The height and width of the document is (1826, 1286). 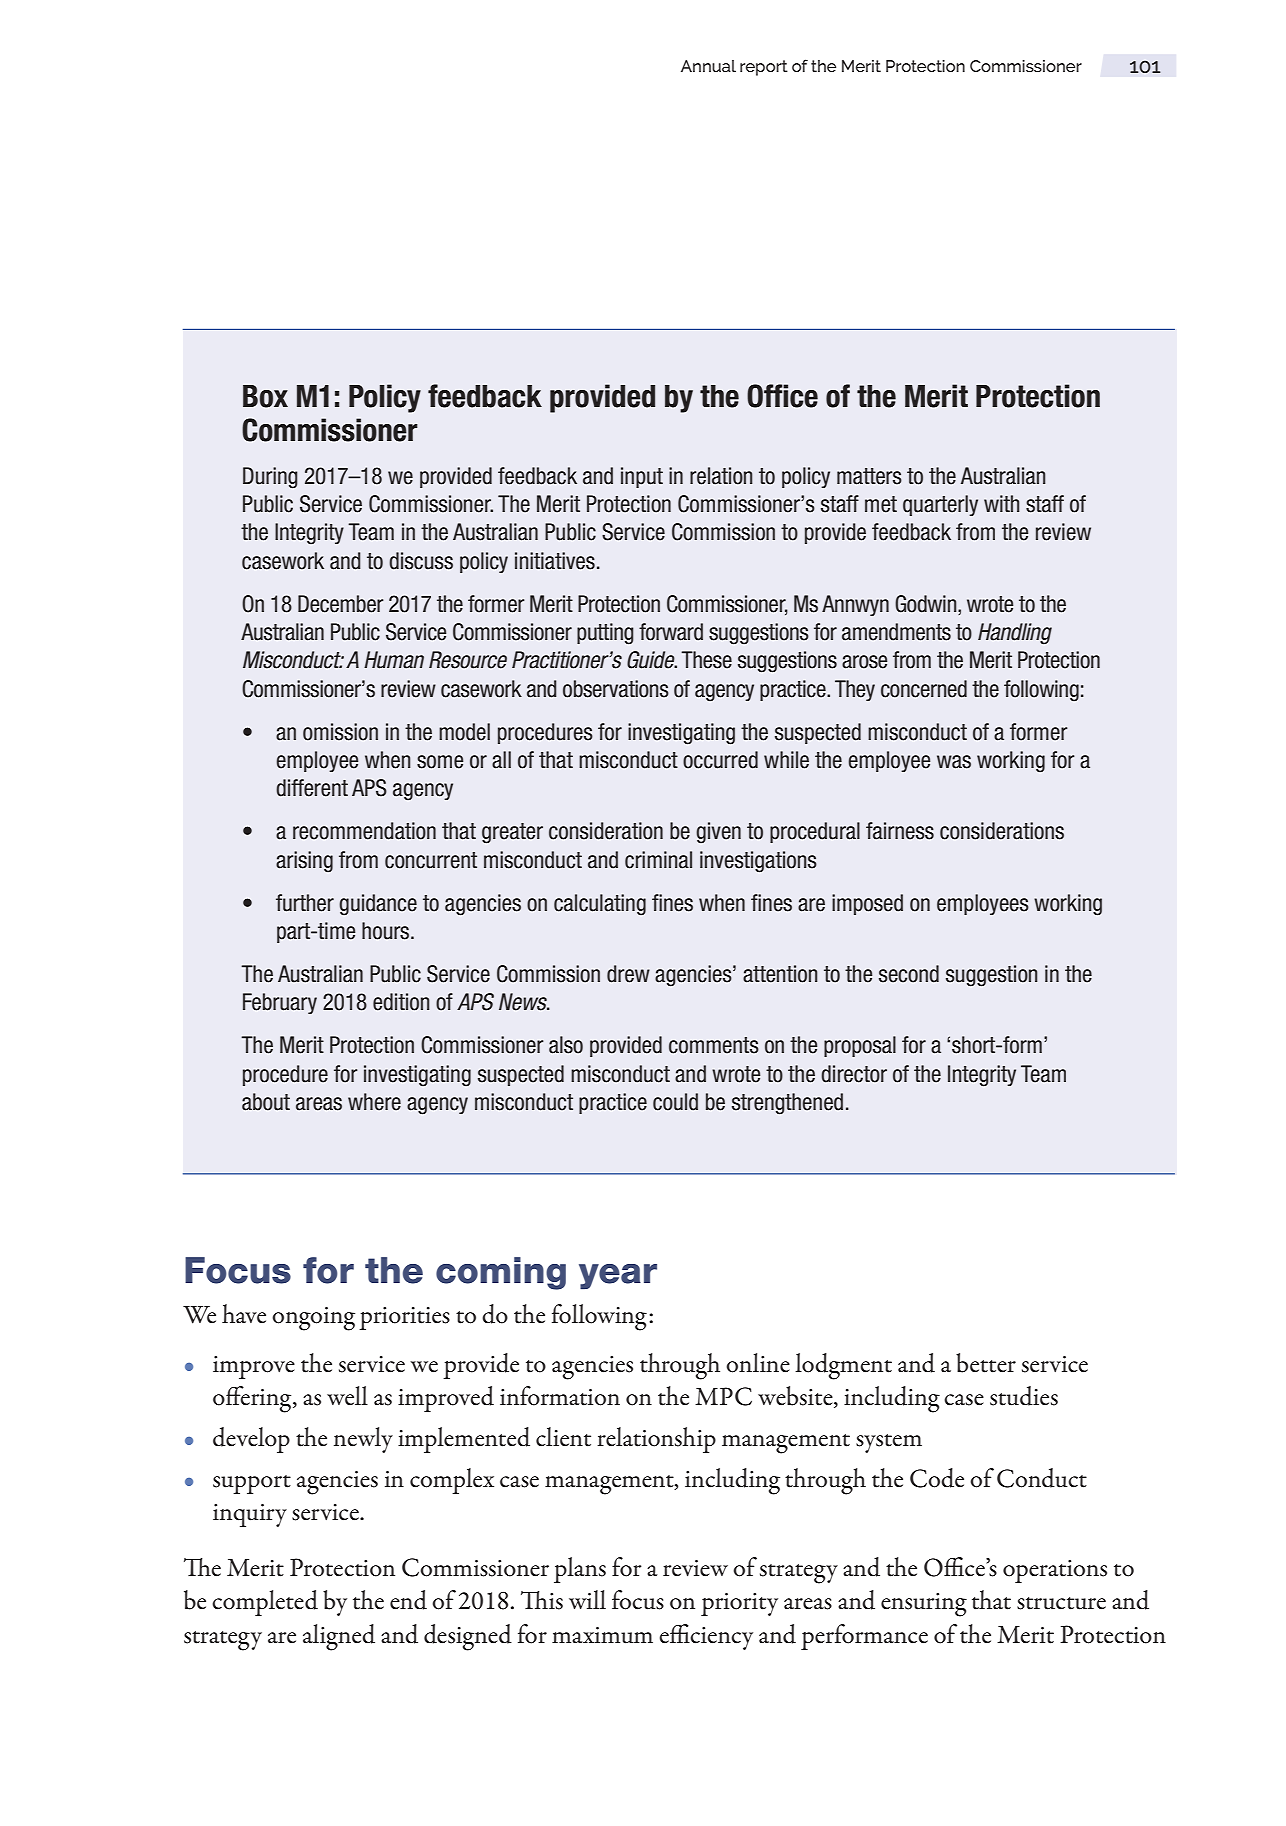 I want to click on will, so click(x=587, y=1599).
